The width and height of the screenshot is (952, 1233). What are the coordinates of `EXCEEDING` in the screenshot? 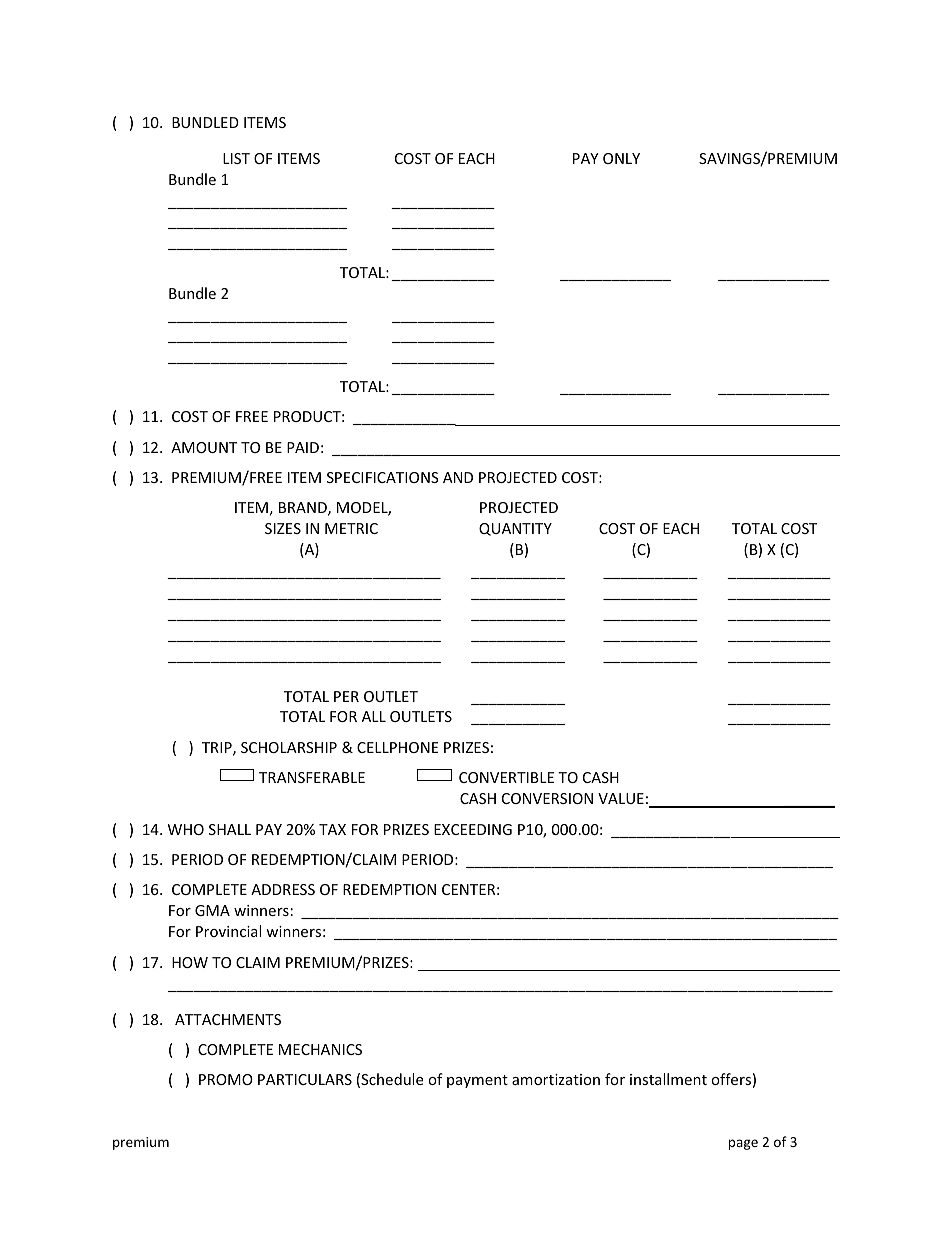 It's located at (473, 829).
